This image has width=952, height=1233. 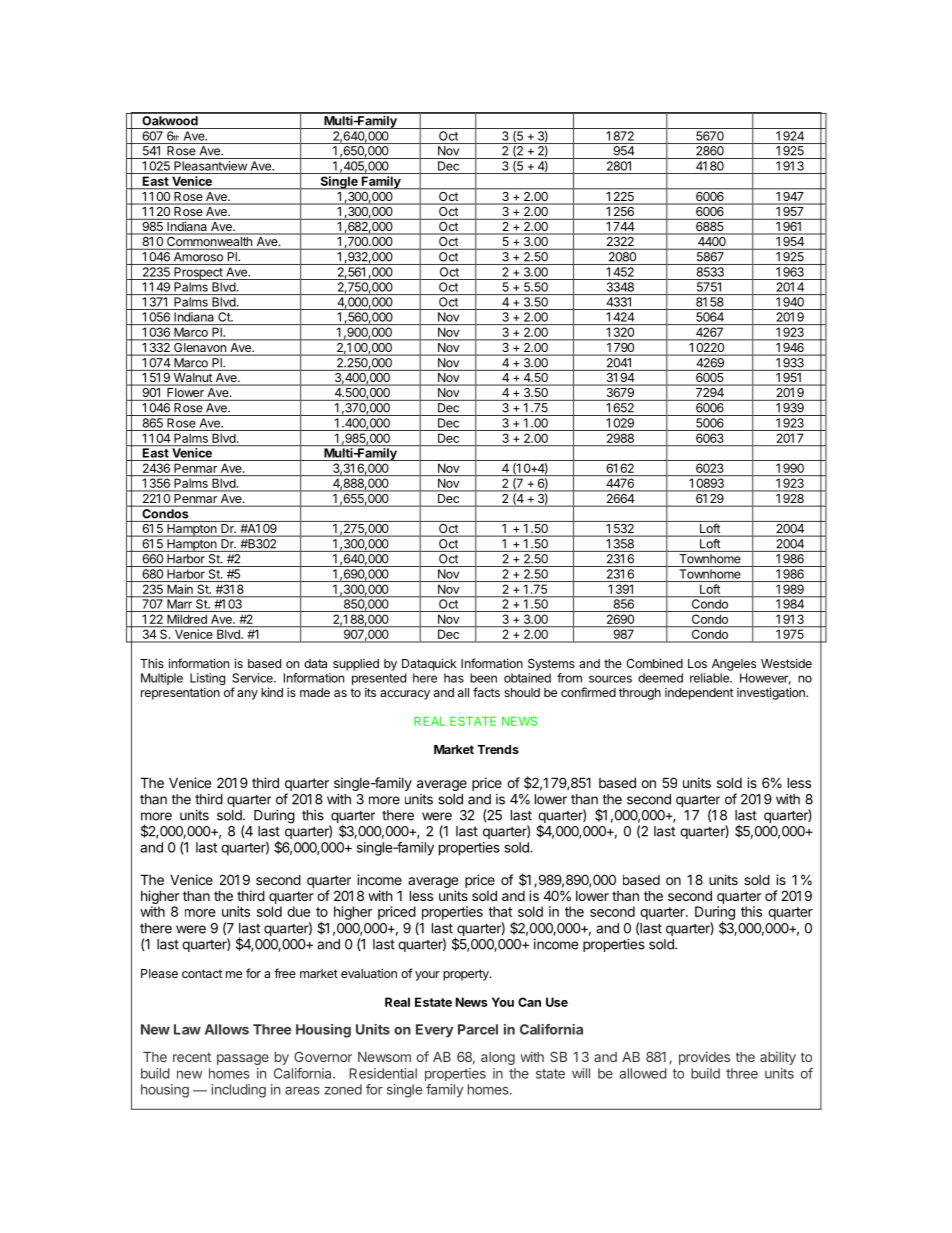 What do you see at coordinates (253, 678) in the image?
I see `Service` at bounding box center [253, 678].
